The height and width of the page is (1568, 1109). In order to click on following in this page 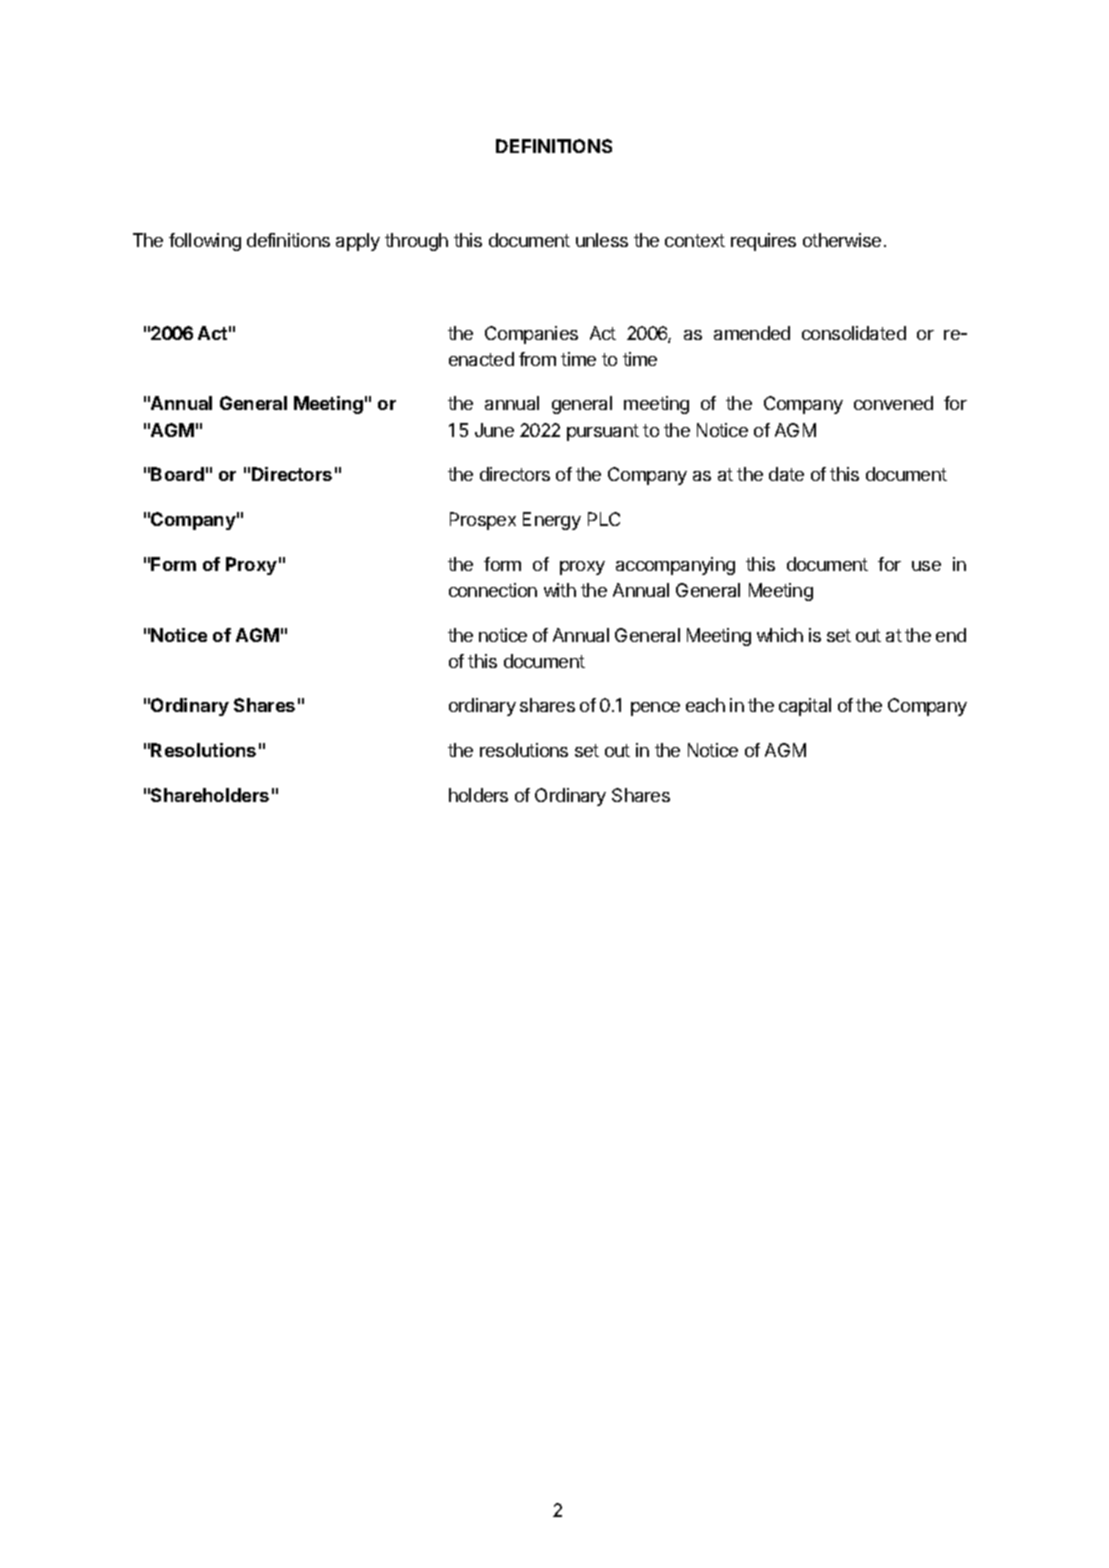, I will do `click(205, 242)`.
